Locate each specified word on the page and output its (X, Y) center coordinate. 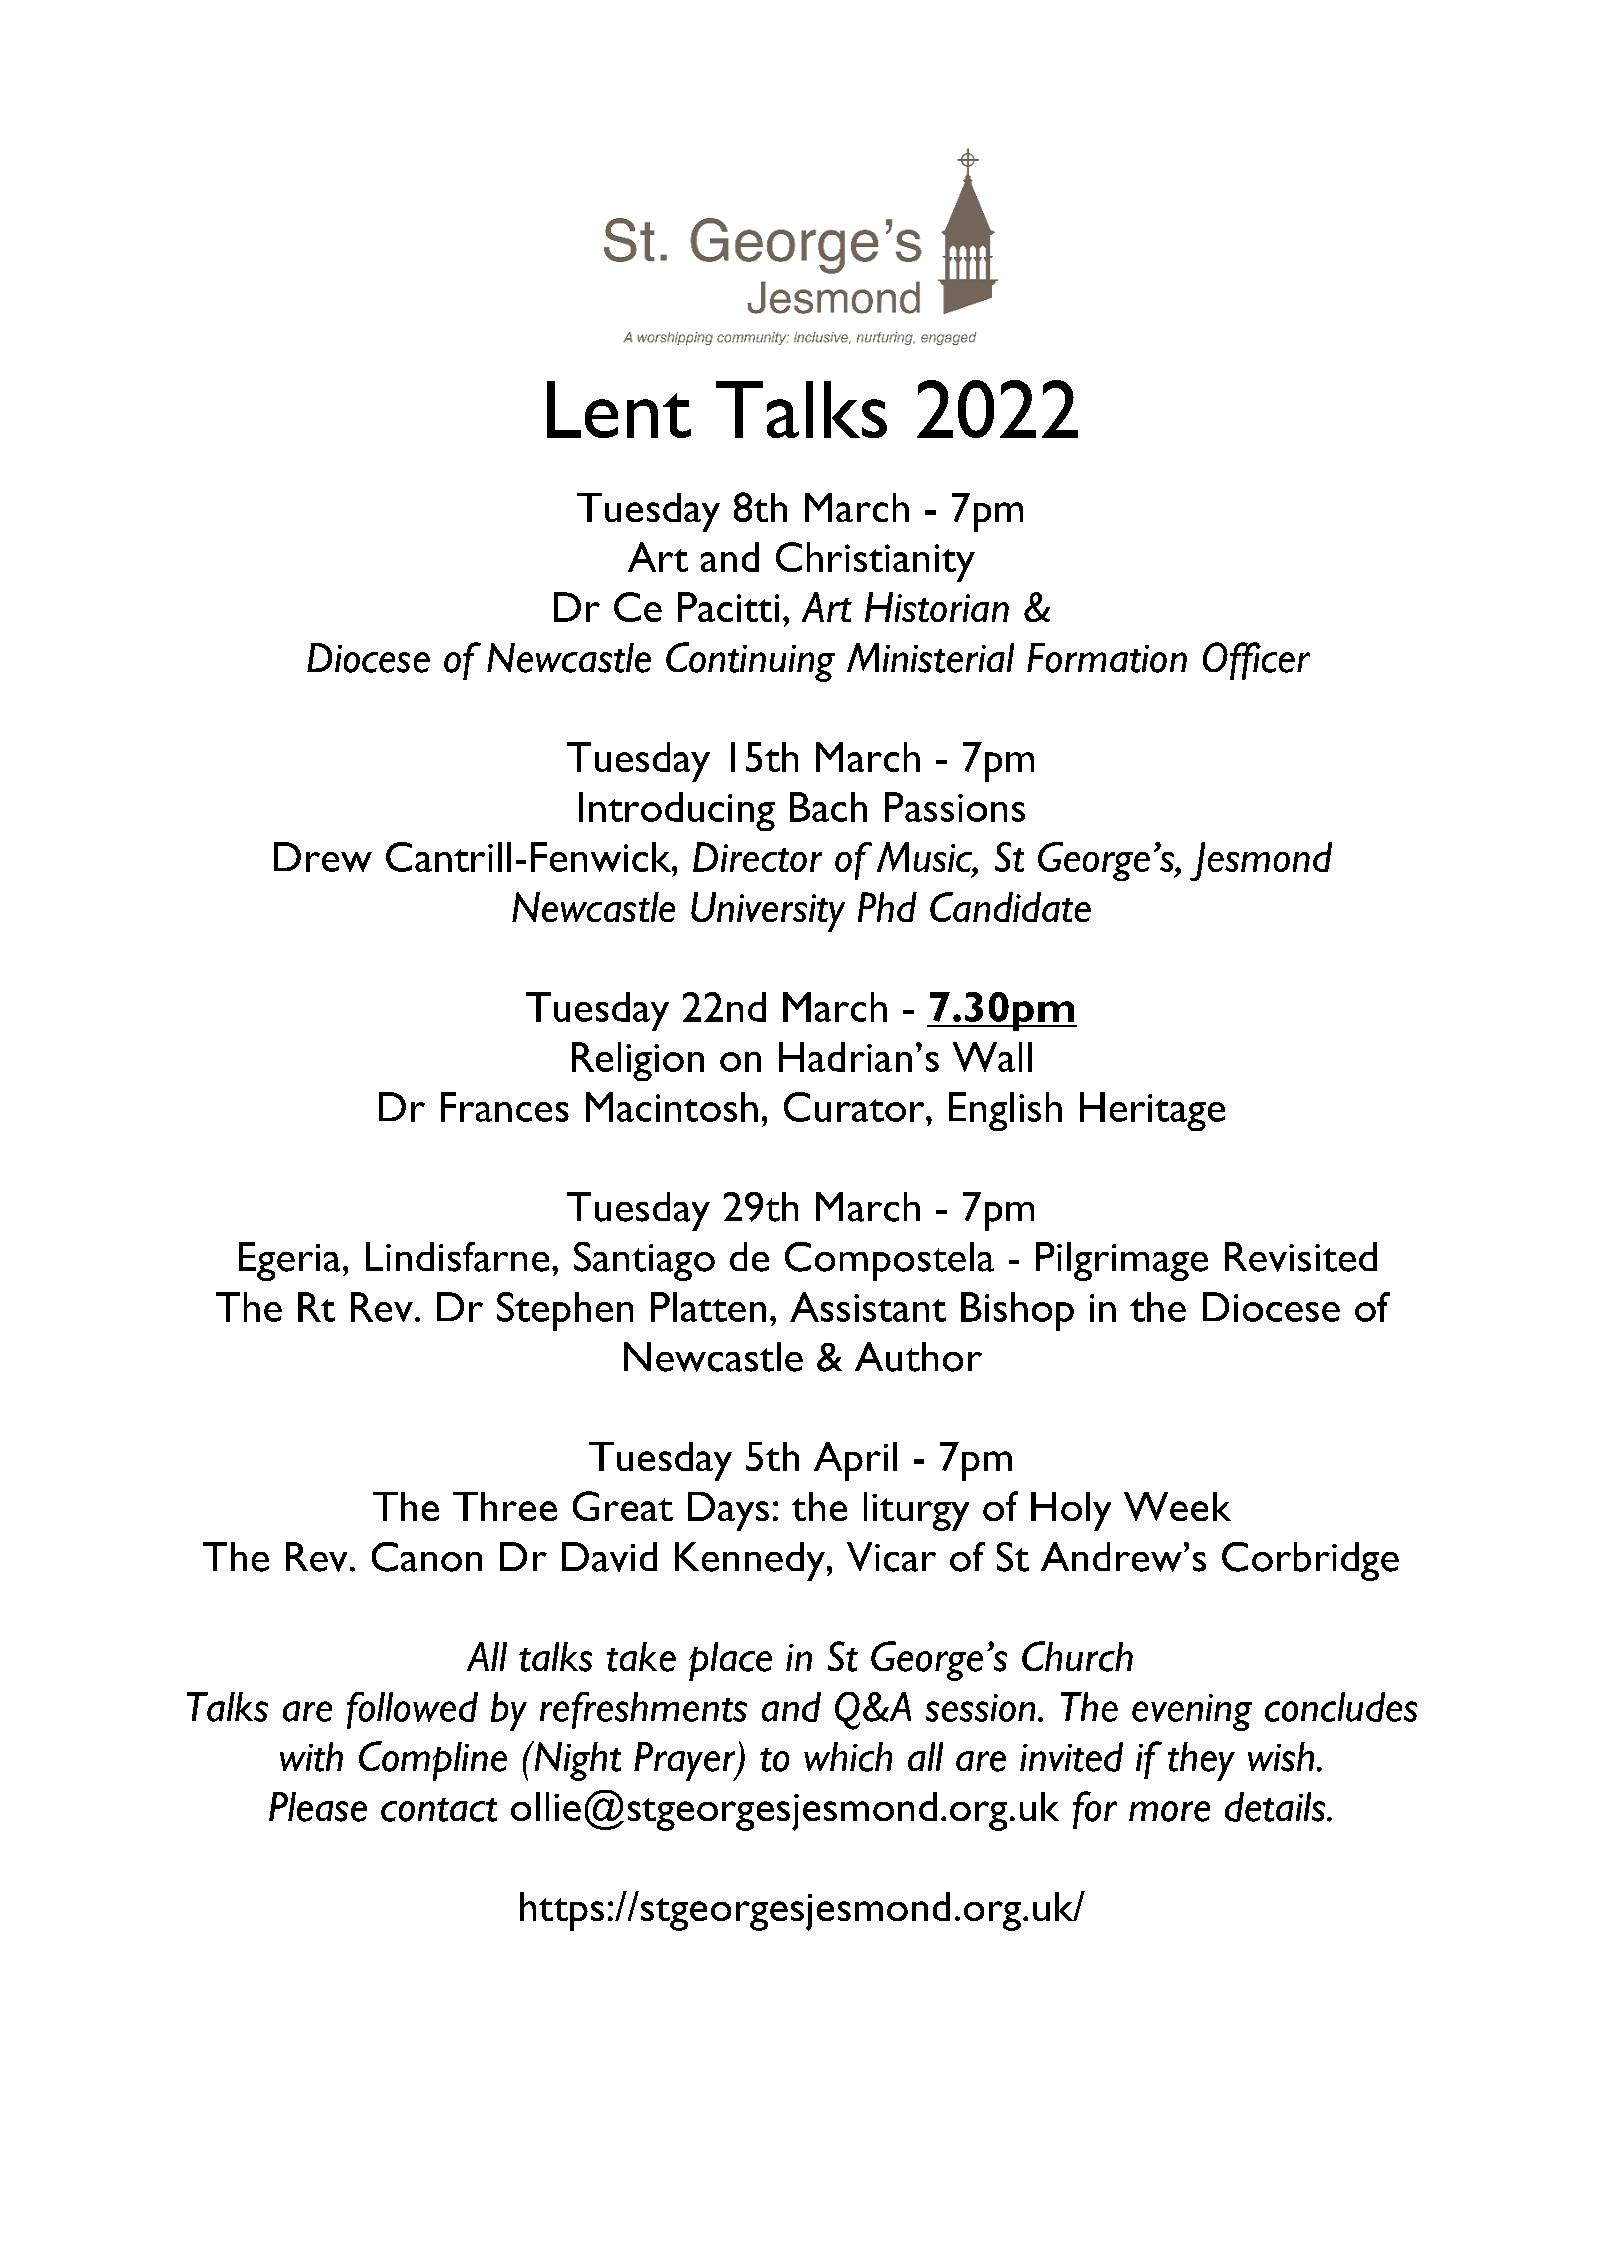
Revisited (1301, 1257)
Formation (1107, 658)
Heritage (1152, 1111)
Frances (505, 1107)
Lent (619, 409)
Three (505, 1506)
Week (1177, 1506)
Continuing (750, 662)
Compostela (889, 1261)
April (855, 1461)
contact (439, 1810)
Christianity (875, 562)
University (768, 912)
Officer (1256, 661)
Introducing (677, 811)
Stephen (565, 1311)
